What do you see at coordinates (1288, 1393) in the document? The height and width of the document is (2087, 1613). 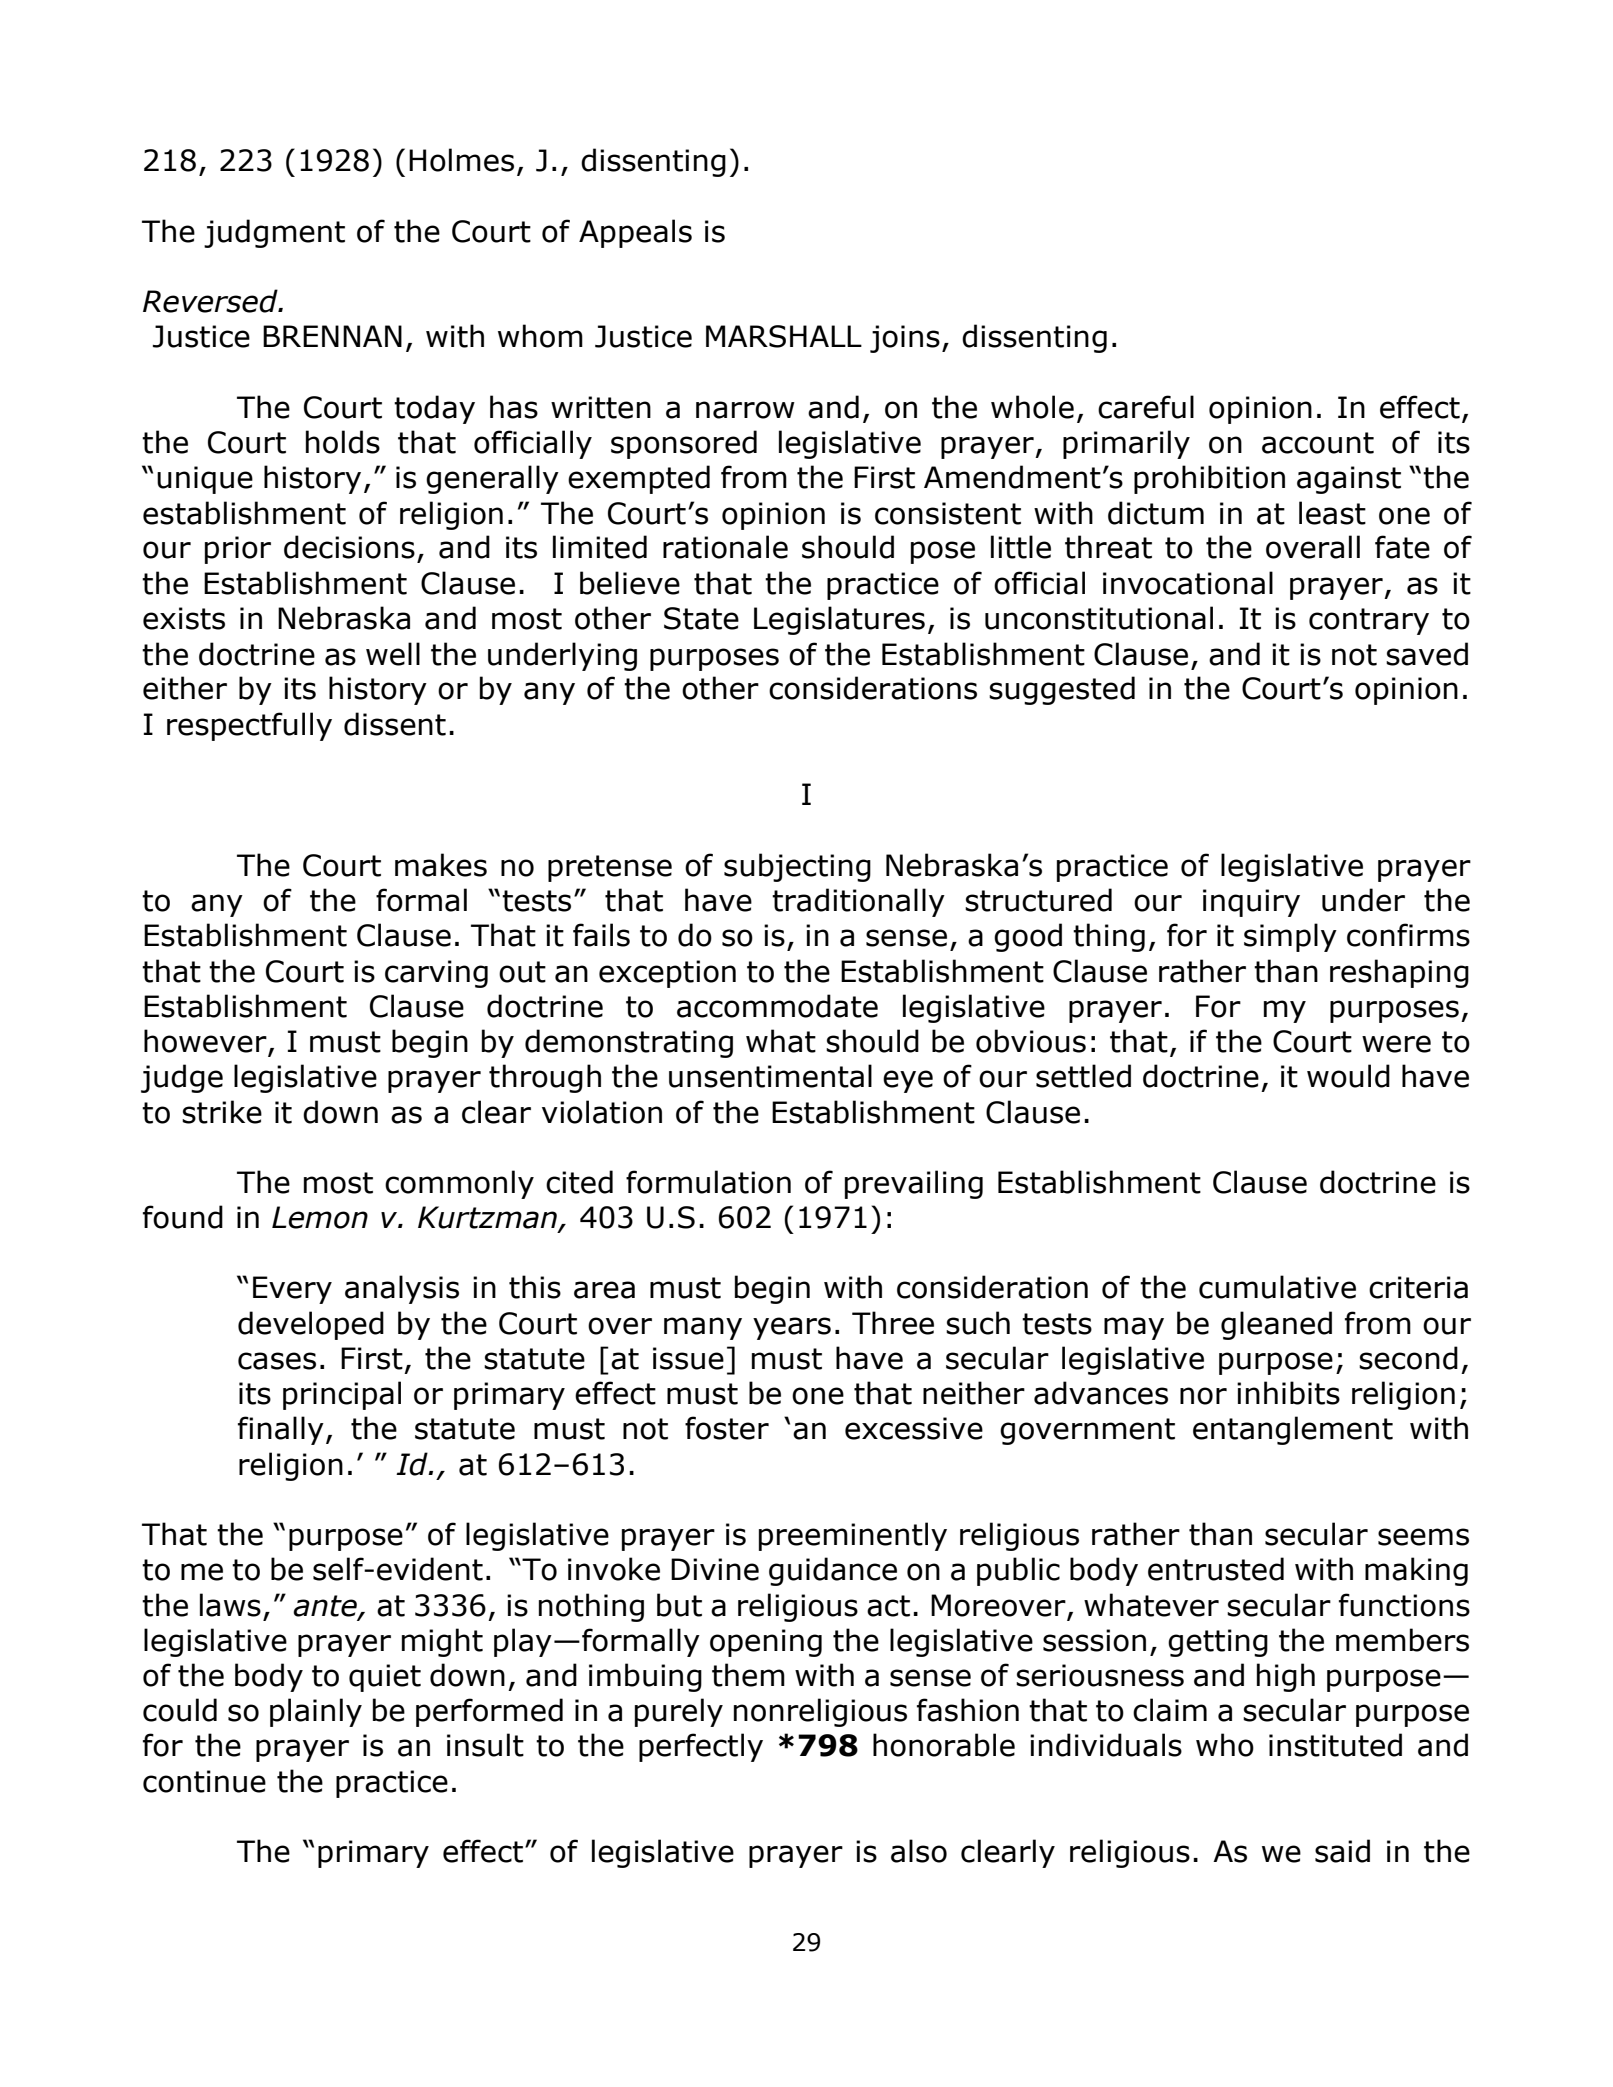 I see `inhibits` at bounding box center [1288, 1393].
